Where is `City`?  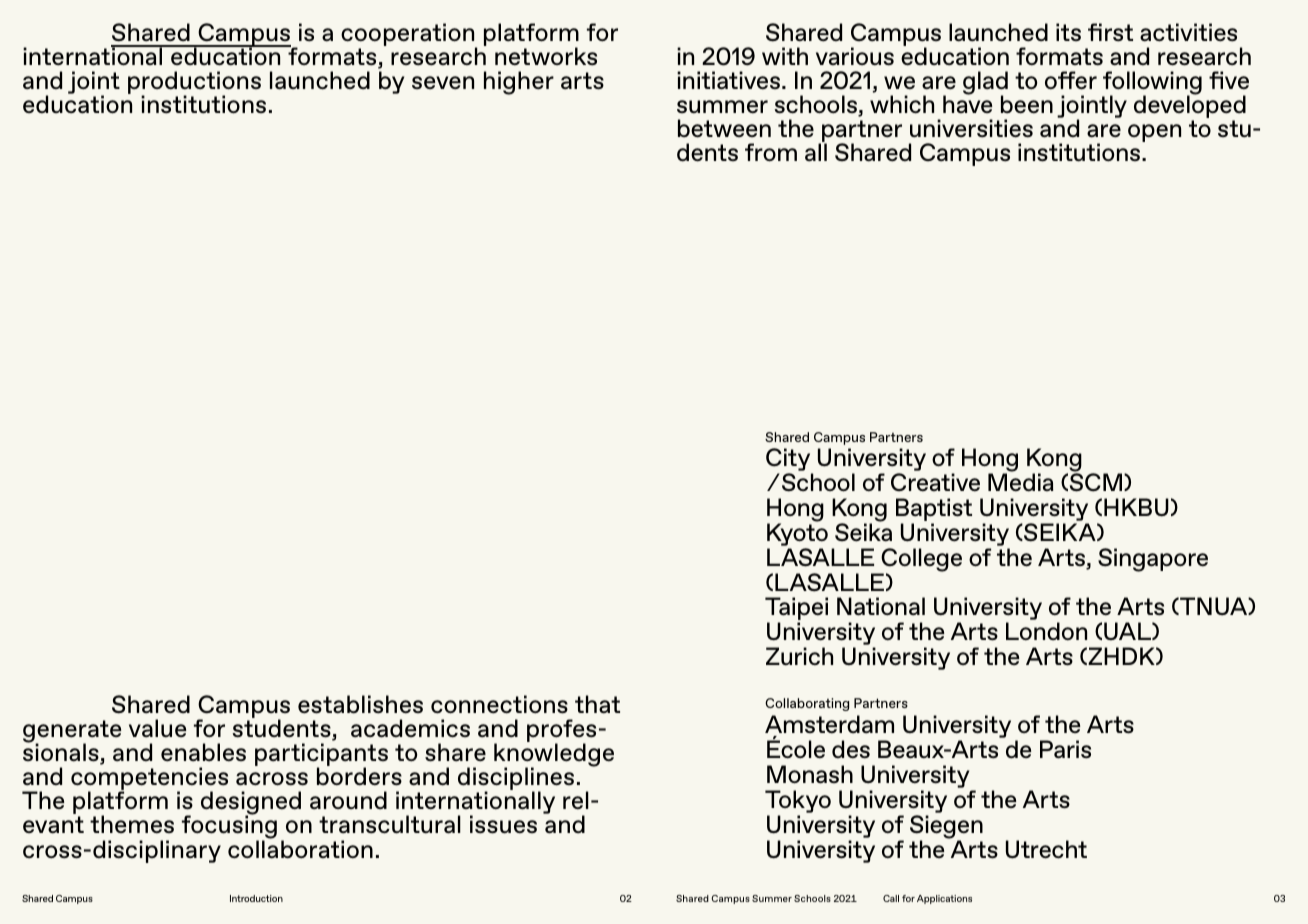
City is located at coordinates (789, 461).
